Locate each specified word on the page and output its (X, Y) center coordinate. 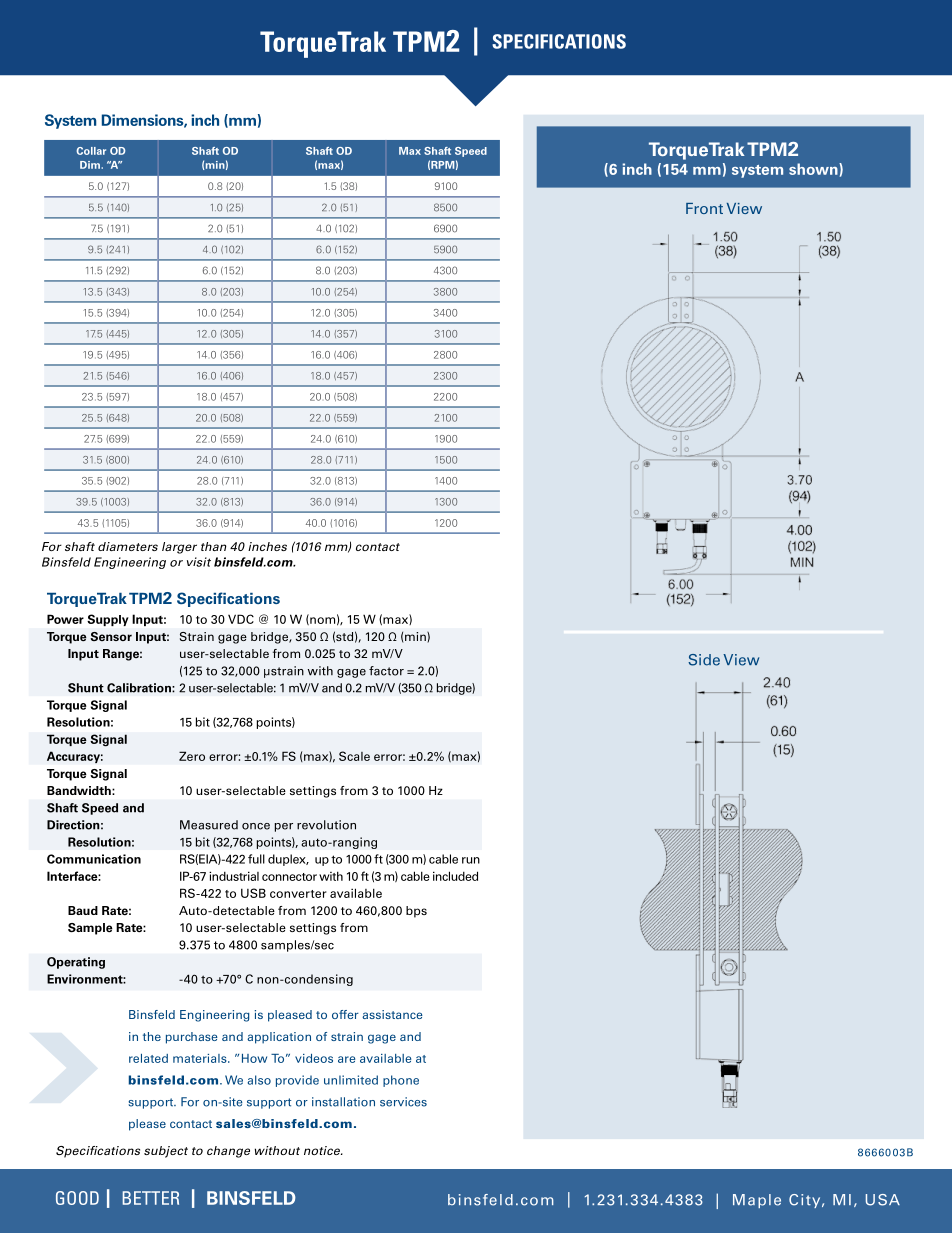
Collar (91, 151)
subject (166, 1152)
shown (814, 169)
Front (704, 208)
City (806, 1201)
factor (386, 671)
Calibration (140, 688)
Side (704, 660)
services (403, 1102)
